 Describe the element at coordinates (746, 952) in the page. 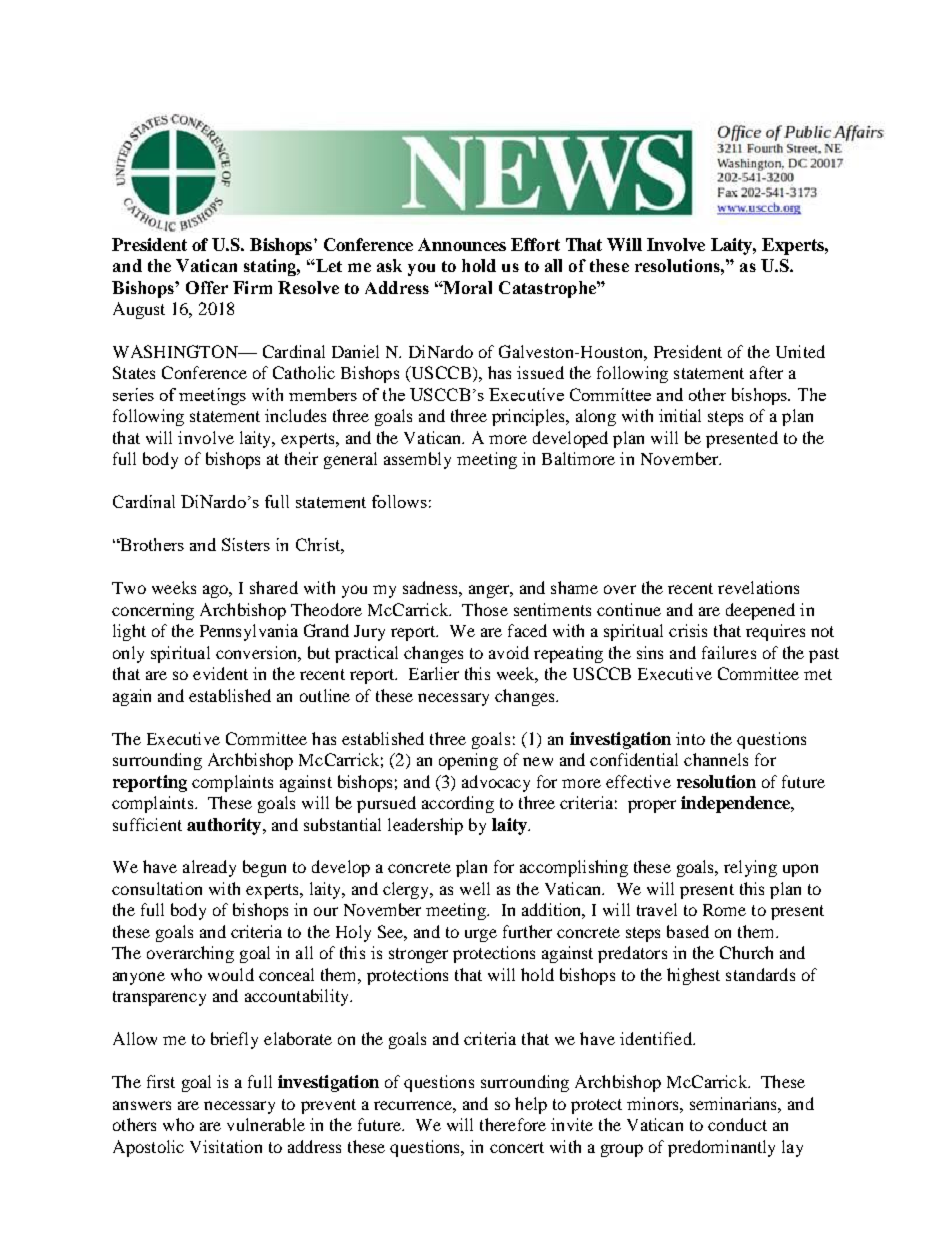

I see `Church` at that location.
